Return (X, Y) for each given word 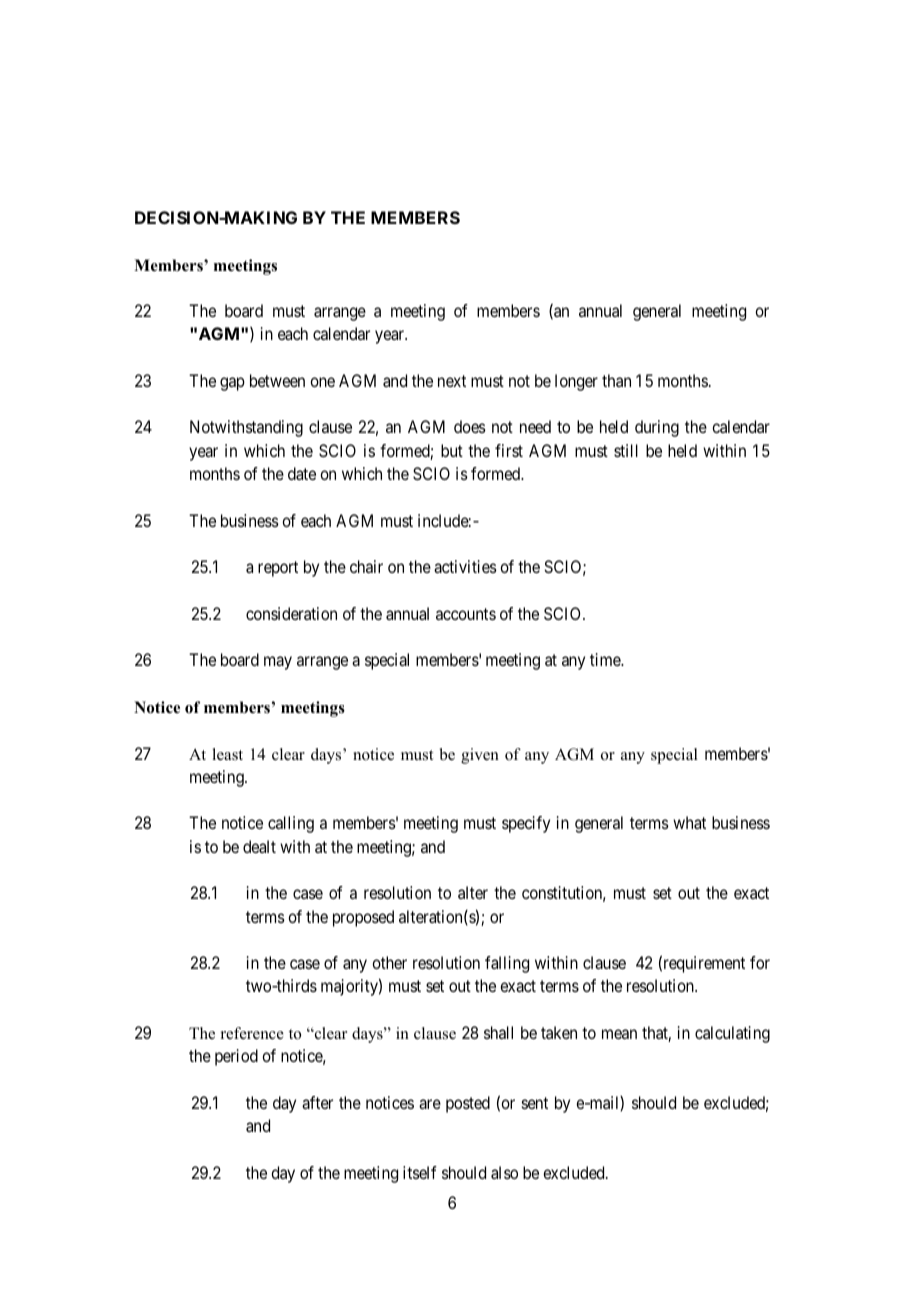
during (657, 428)
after (317, 1102)
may (278, 663)
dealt (259, 846)
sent (535, 1103)
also (504, 1172)
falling (507, 964)
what (689, 822)
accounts (466, 614)
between (277, 380)
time (606, 659)
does (470, 426)
